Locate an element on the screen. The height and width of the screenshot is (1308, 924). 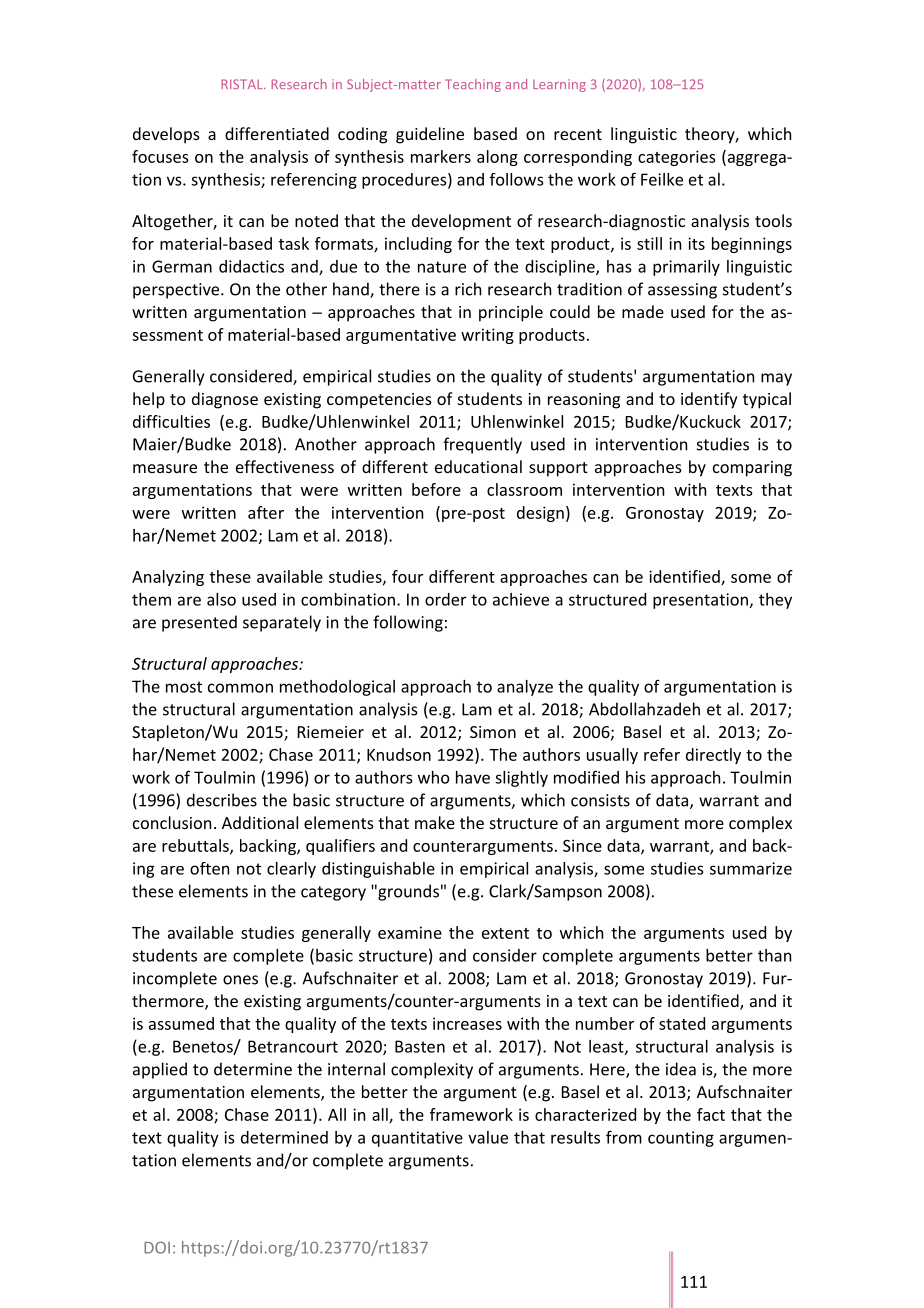
develops is located at coordinates (166, 135).
